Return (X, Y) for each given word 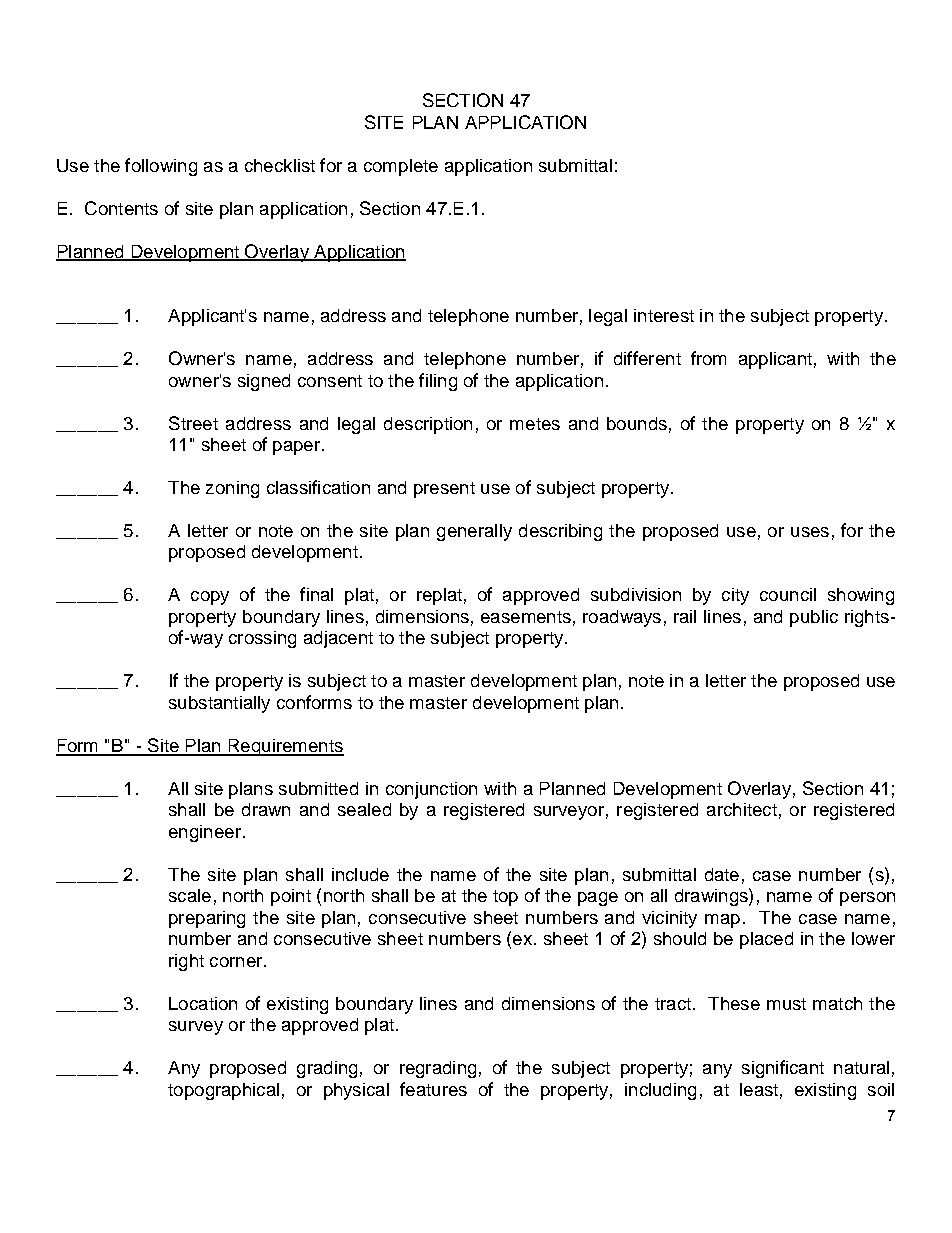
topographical (223, 1091)
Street (193, 423)
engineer (205, 833)
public (814, 618)
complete (401, 167)
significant (783, 1069)
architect (742, 809)
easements (526, 617)
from (708, 358)
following (161, 167)
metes (535, 424)
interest (664, 315)
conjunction (431, 790)
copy (210, 598)
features (433, 1089)
